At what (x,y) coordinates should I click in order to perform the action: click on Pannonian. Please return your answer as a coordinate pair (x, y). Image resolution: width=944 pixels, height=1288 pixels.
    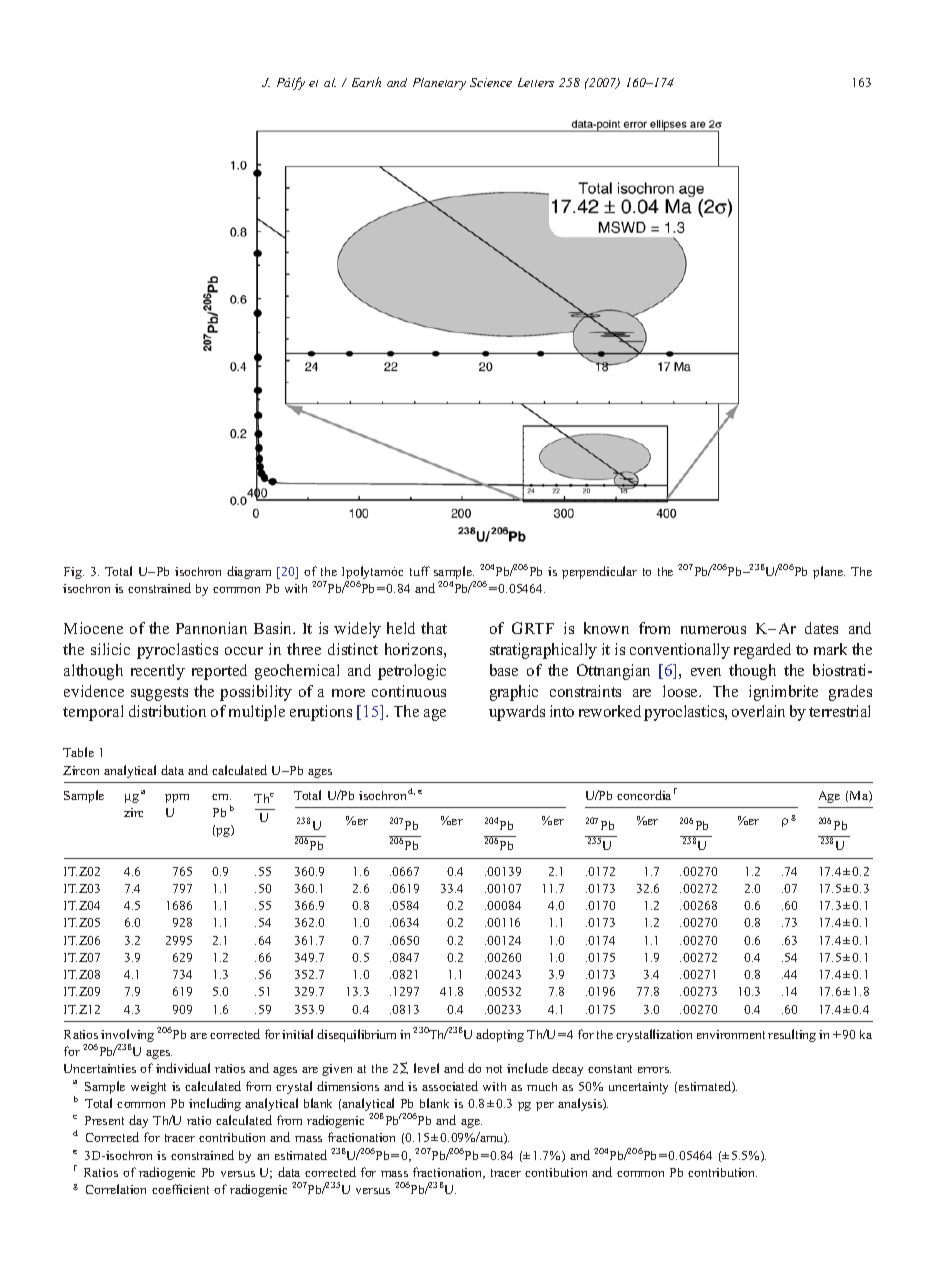
    Looking at the image, I should click on (211, 628).
